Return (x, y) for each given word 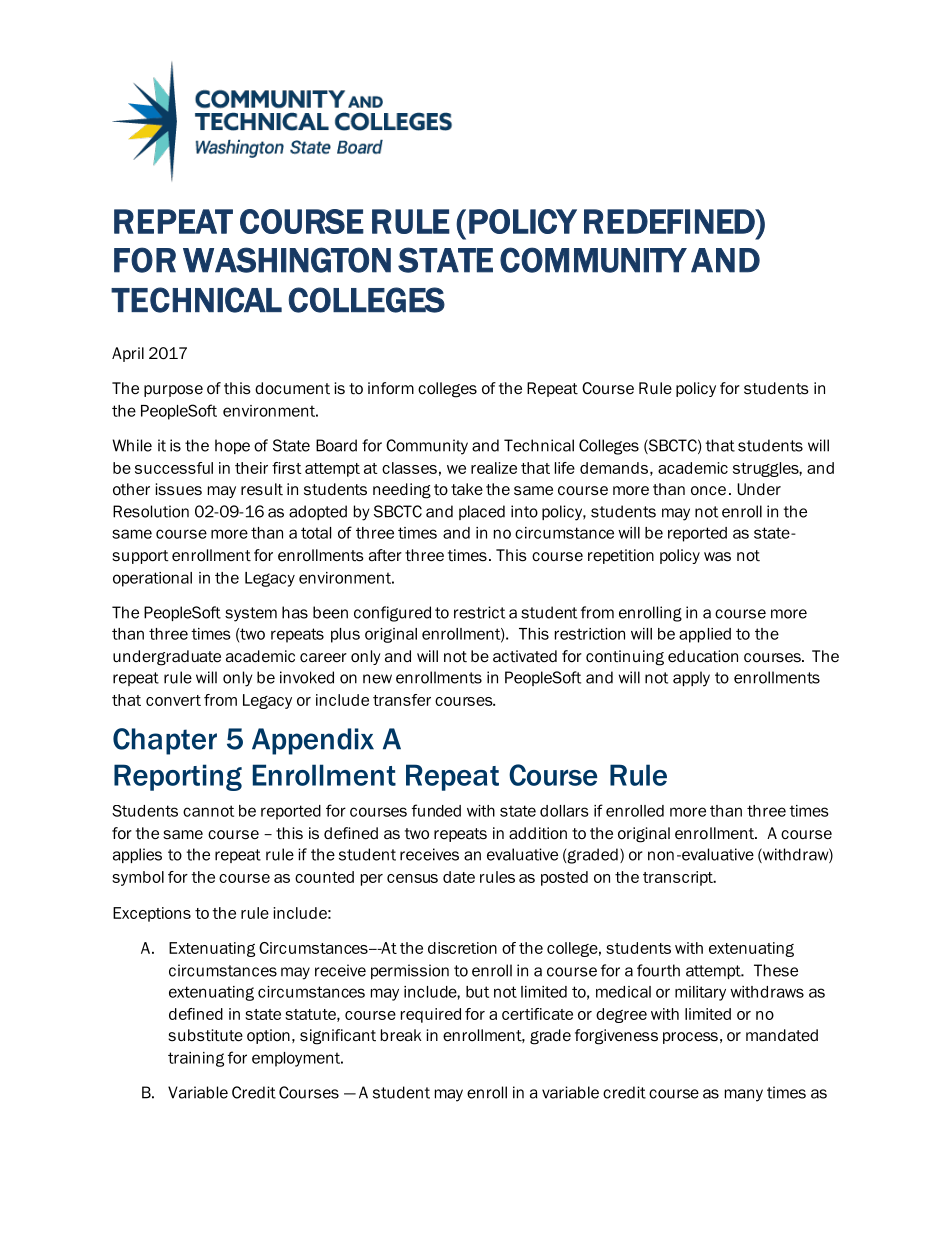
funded (436, 810)
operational (152, 579)
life (565, 468)
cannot (208, 811)
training (196, 1059)
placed (482, 512)
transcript (679, 878)
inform (391, 388)
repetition (621, 556)
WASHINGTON (287, 260)
